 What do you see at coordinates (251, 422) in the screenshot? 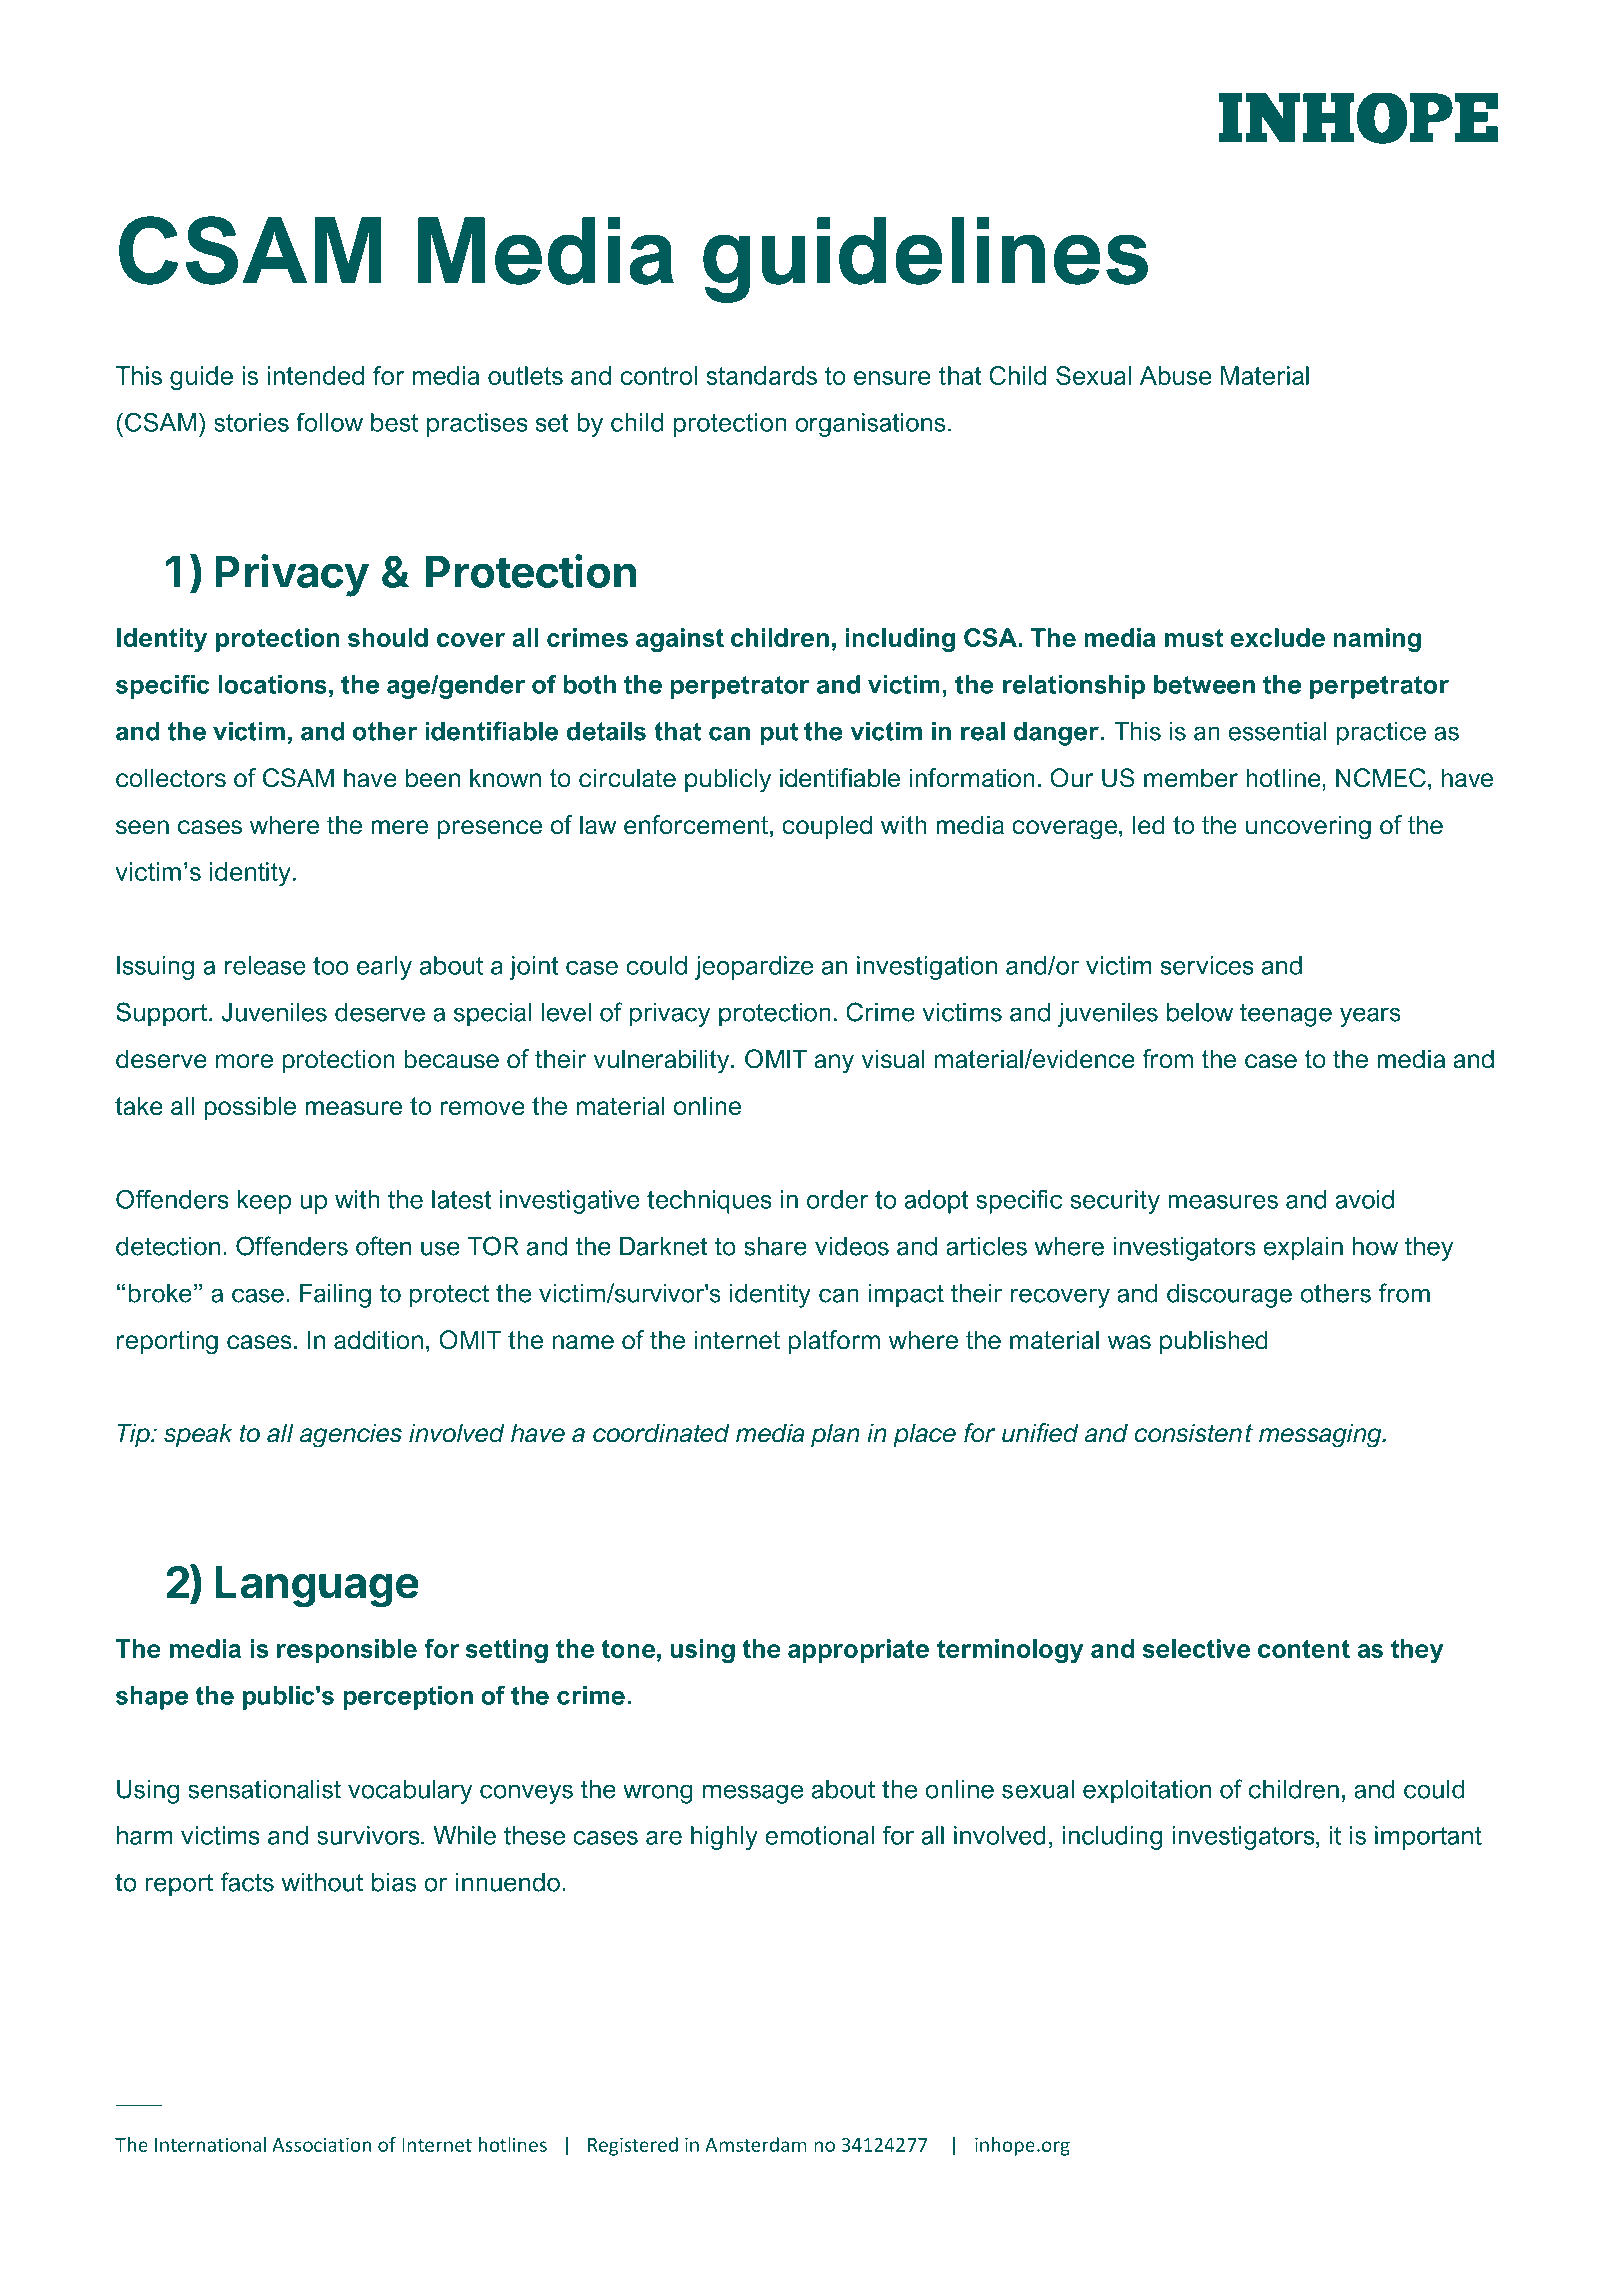
I see `stories` at bounding box center [251, 422].
